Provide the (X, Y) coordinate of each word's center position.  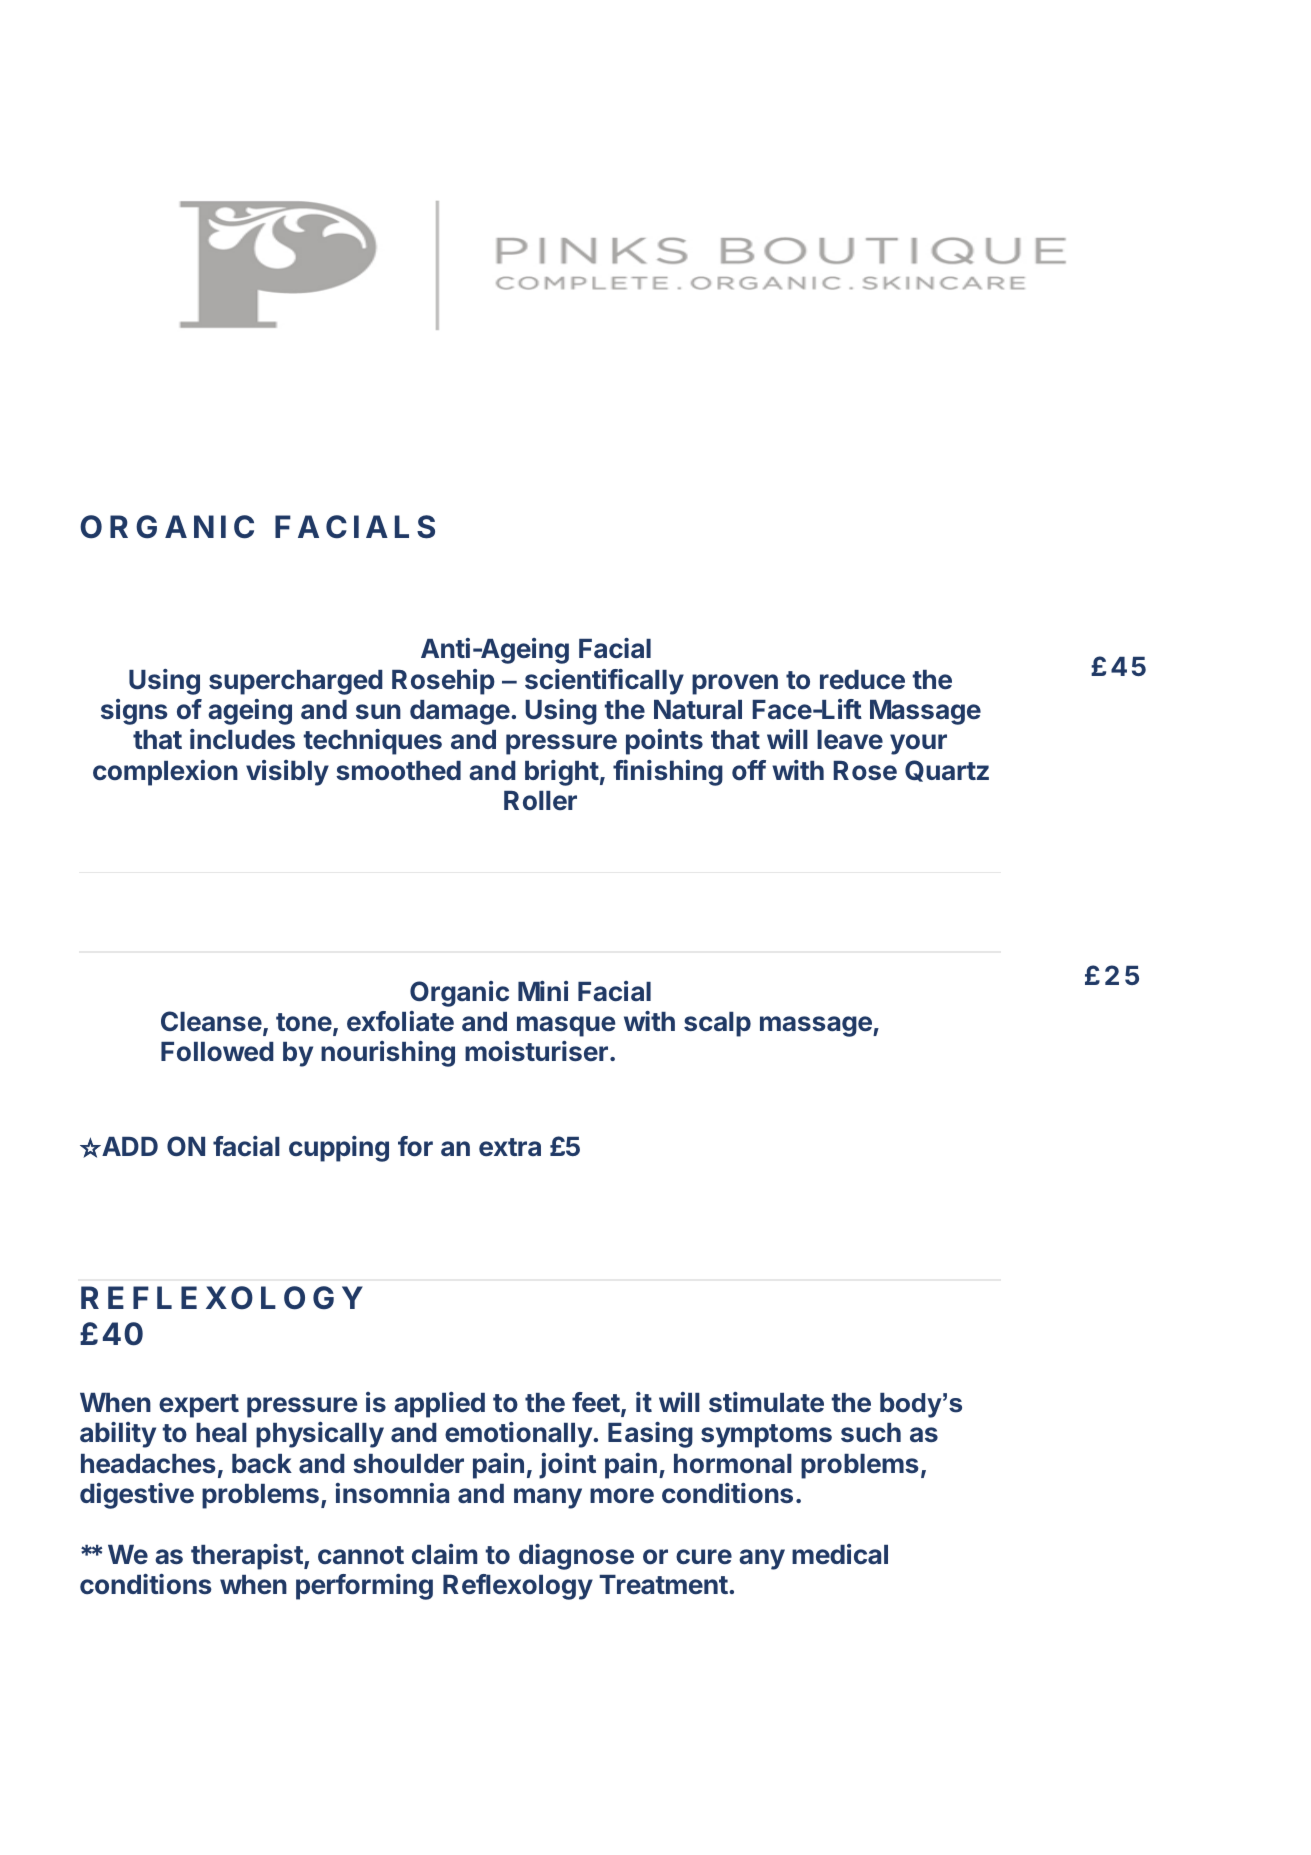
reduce (862, 680)
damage (460, 712)
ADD (129, 1146)
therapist (248, 1557)
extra (510, 1147)
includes (242, 739)
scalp (717, 1024)
